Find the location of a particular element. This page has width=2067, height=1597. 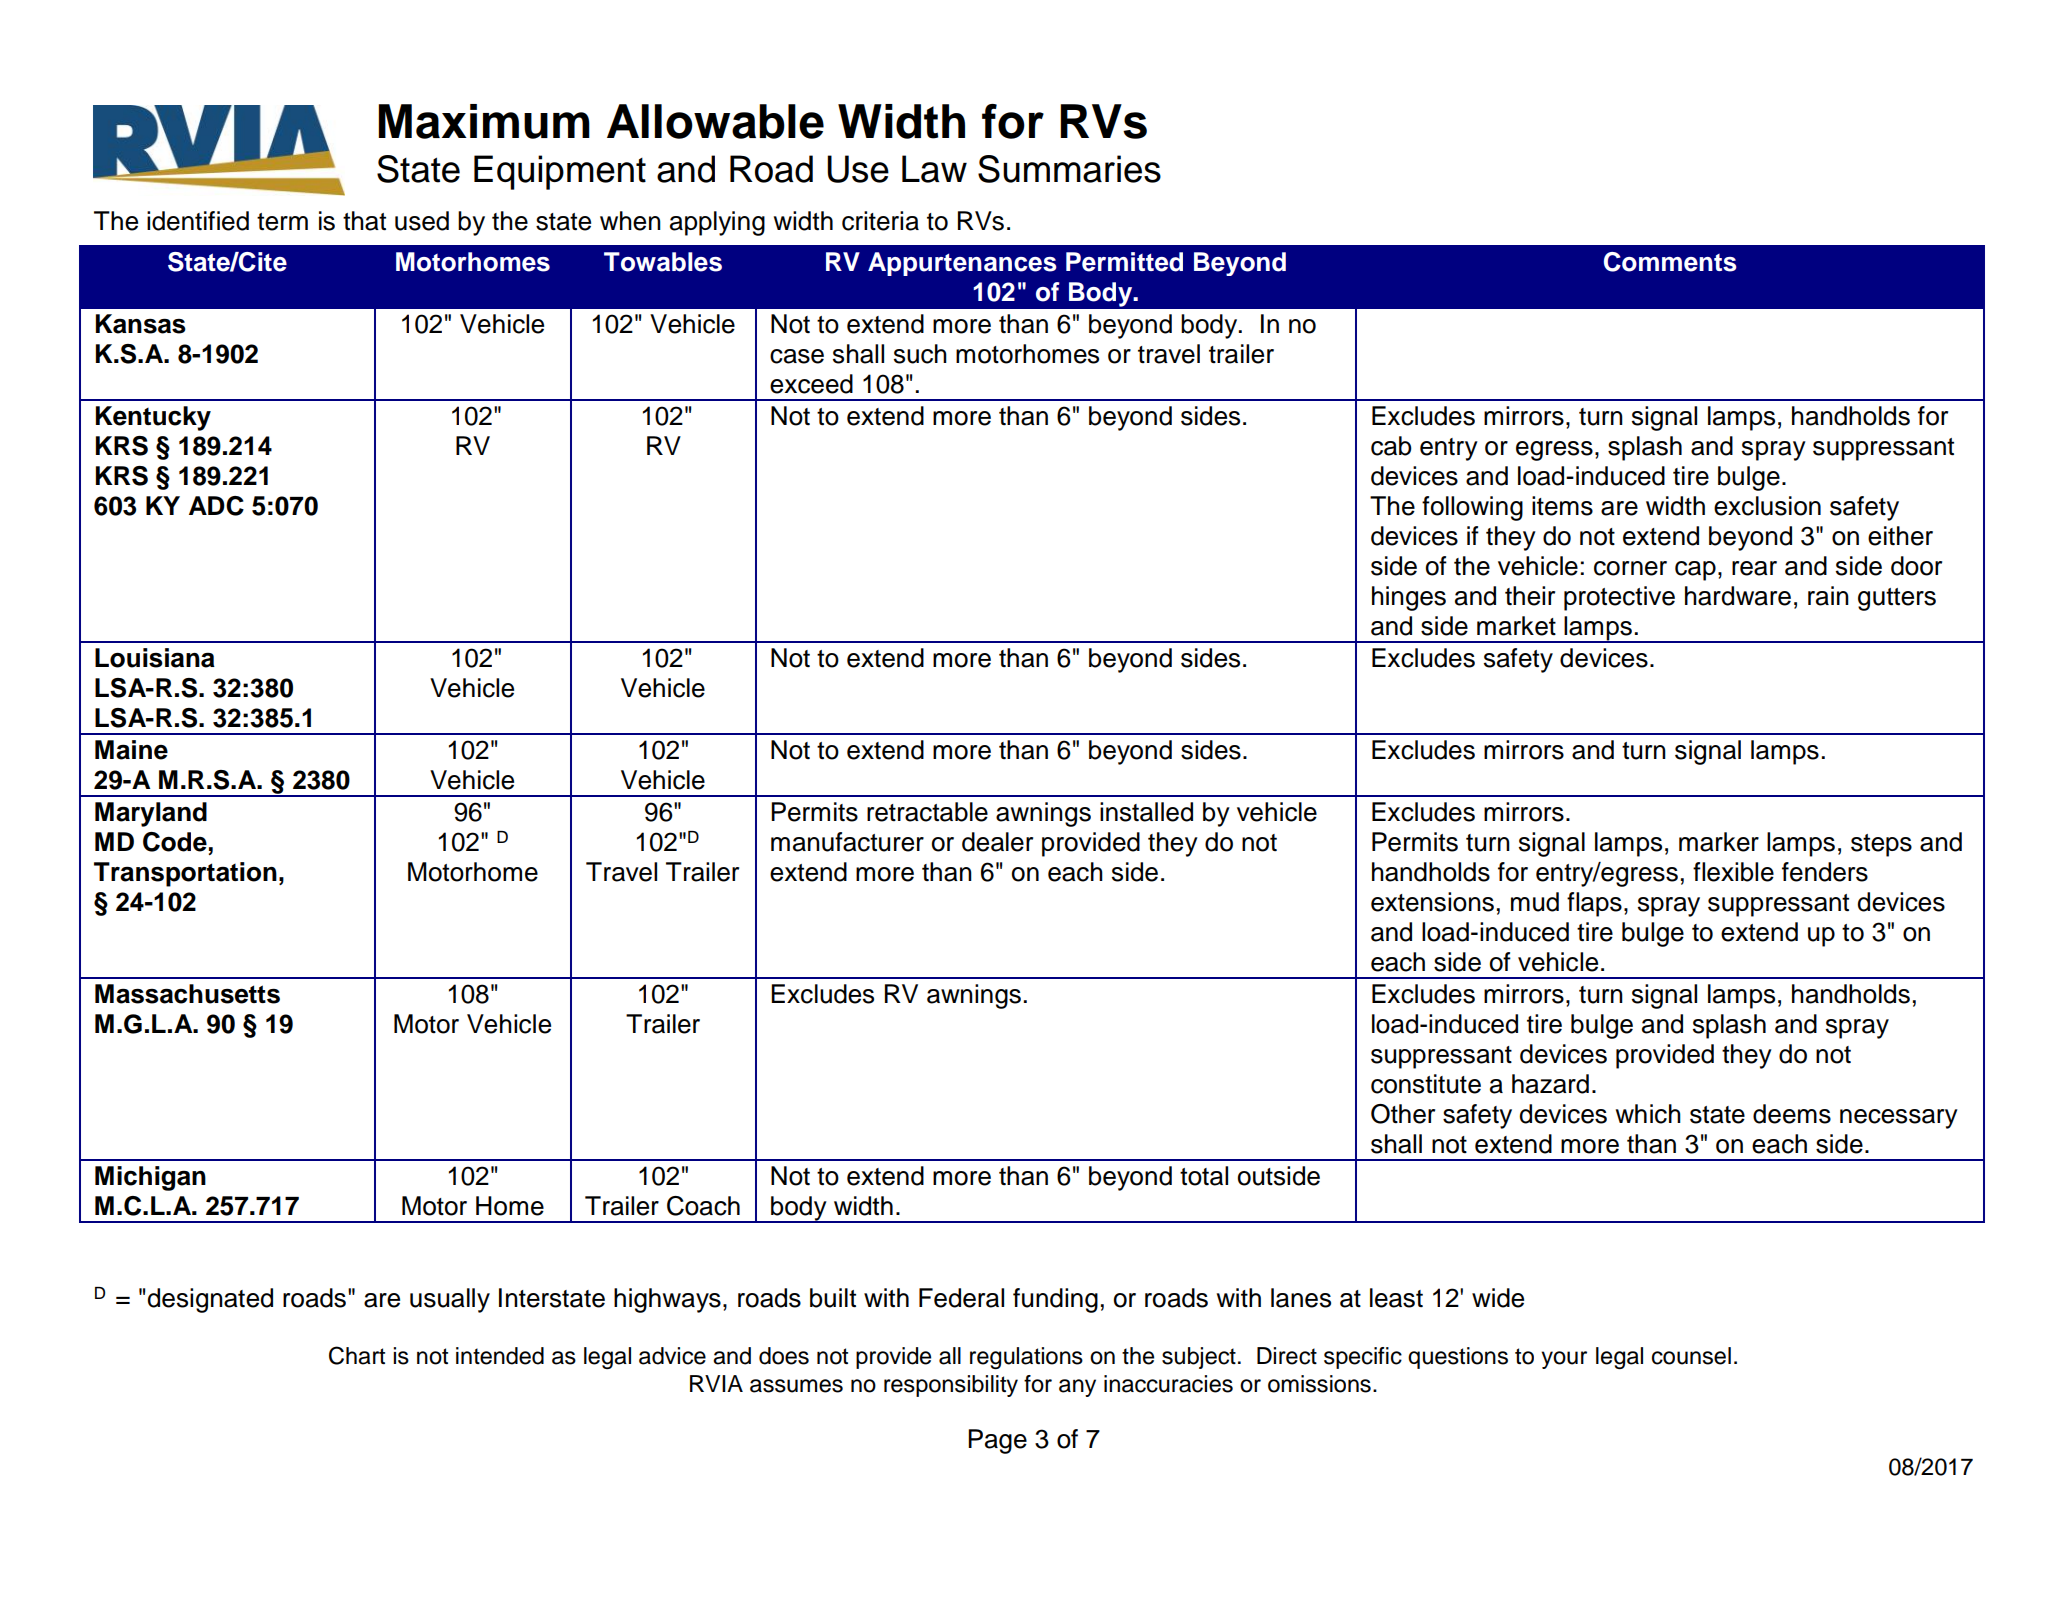

Summaries is located at coordinates (1069, 169).
